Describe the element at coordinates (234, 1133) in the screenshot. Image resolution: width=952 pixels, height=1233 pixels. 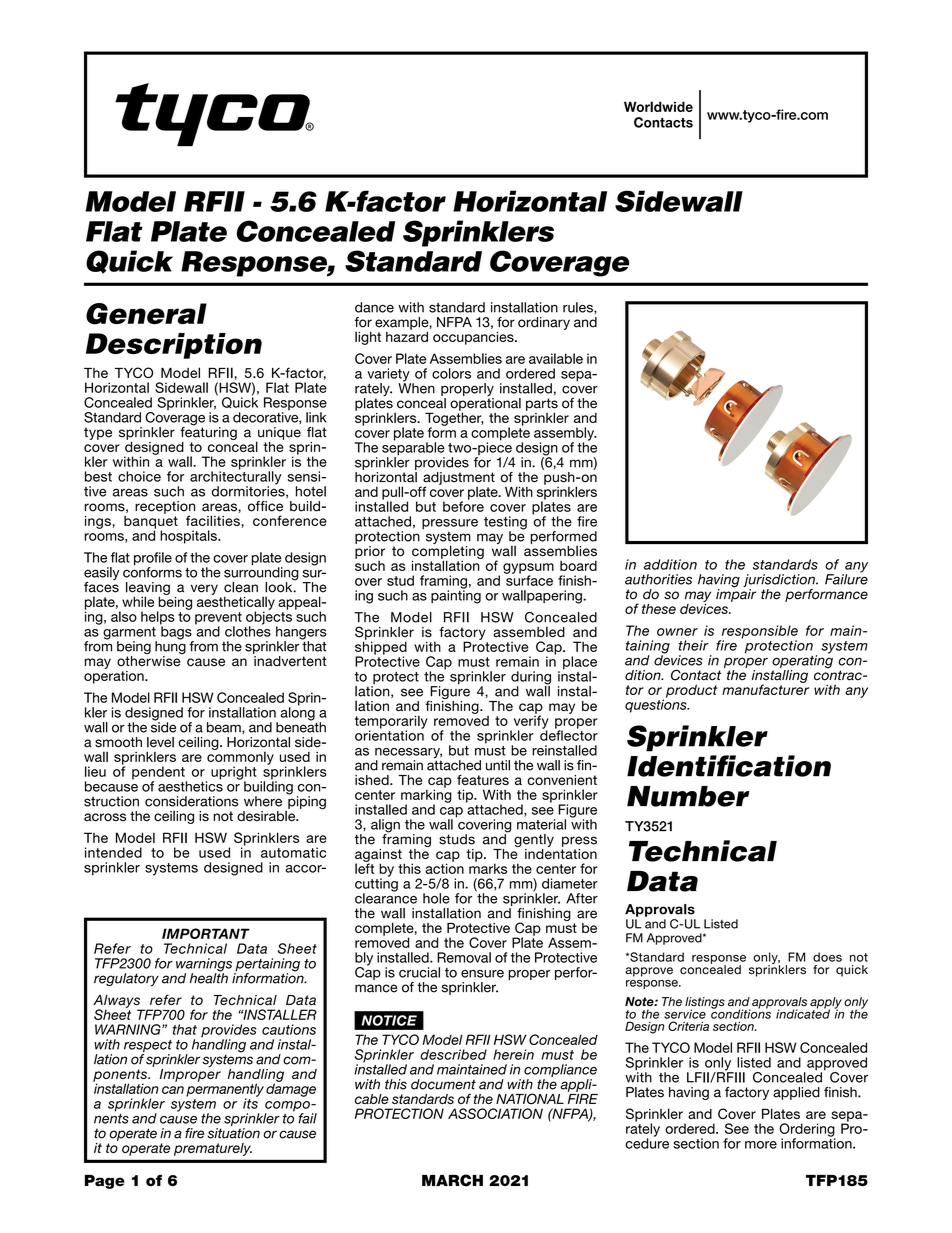
I see `situation` at that location.
